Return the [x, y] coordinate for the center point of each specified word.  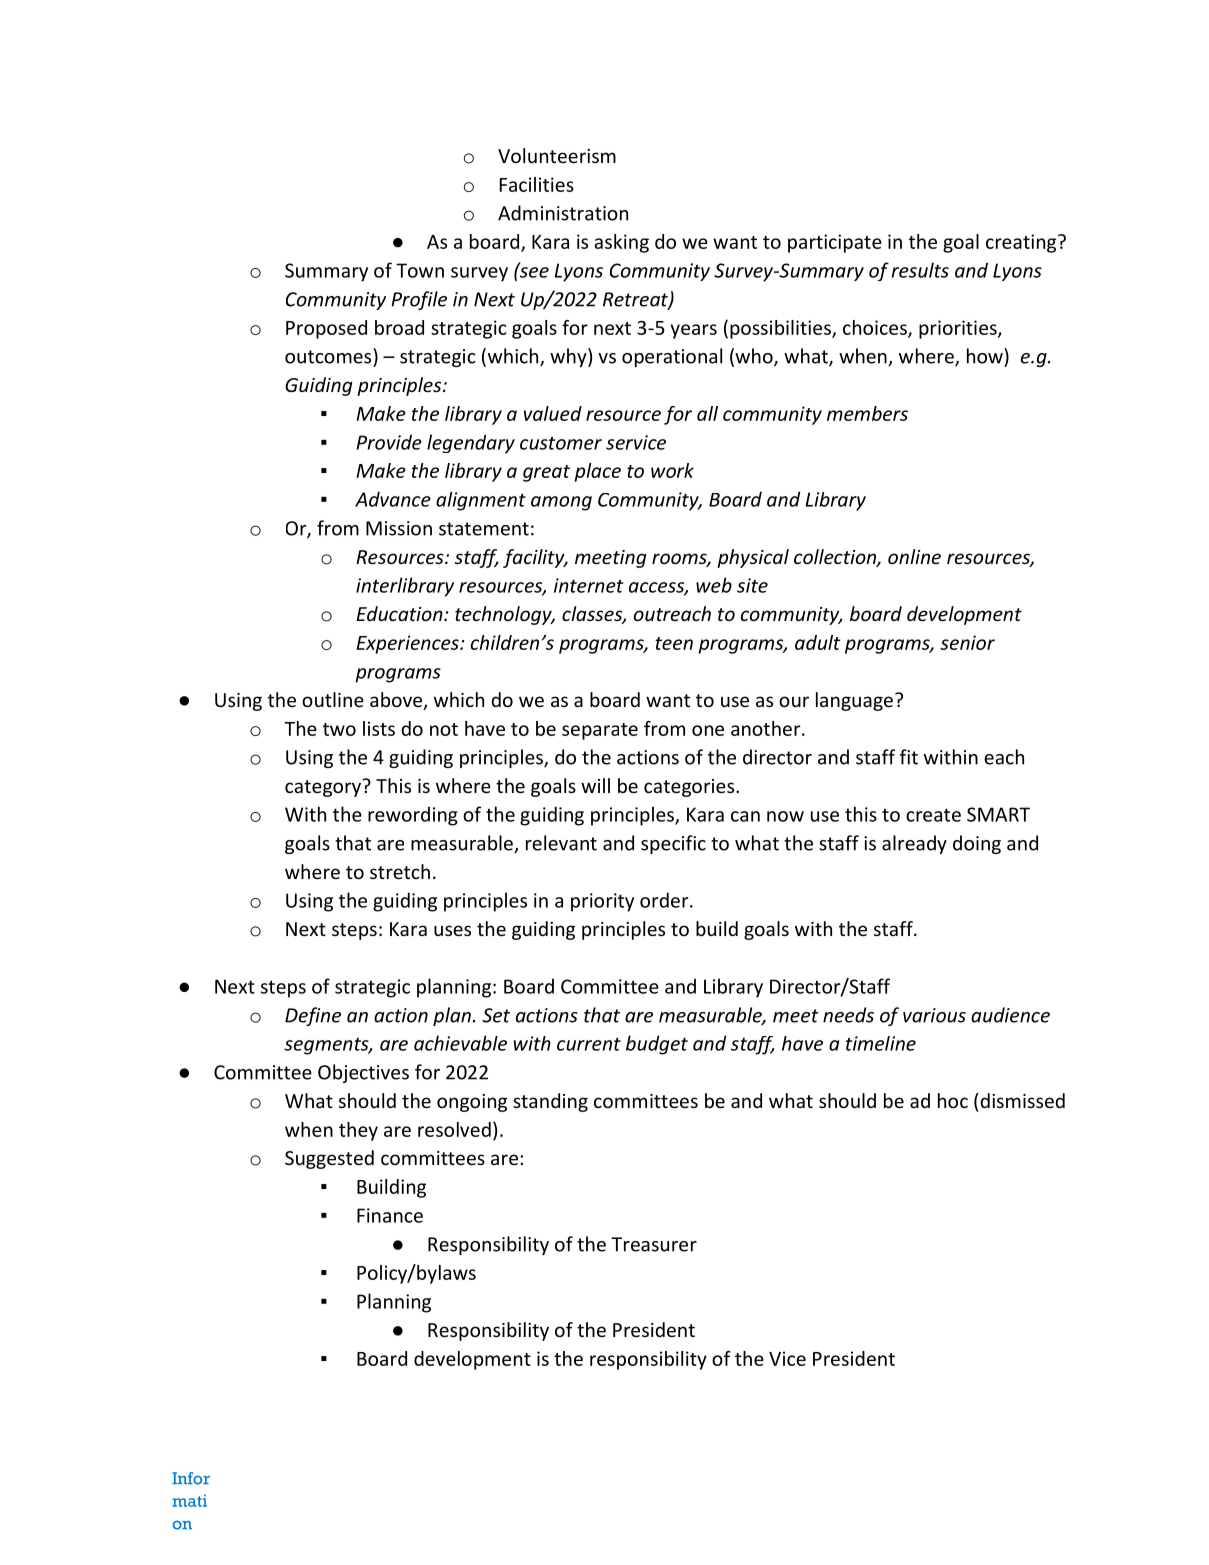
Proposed [326, 329]
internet [588, 585]
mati [189, 1500]
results [920, 270]
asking [621, 243]
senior [967, 642]
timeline [881, 1043]
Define [313, 1016]
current [589, 1044]
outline [333, 699]
